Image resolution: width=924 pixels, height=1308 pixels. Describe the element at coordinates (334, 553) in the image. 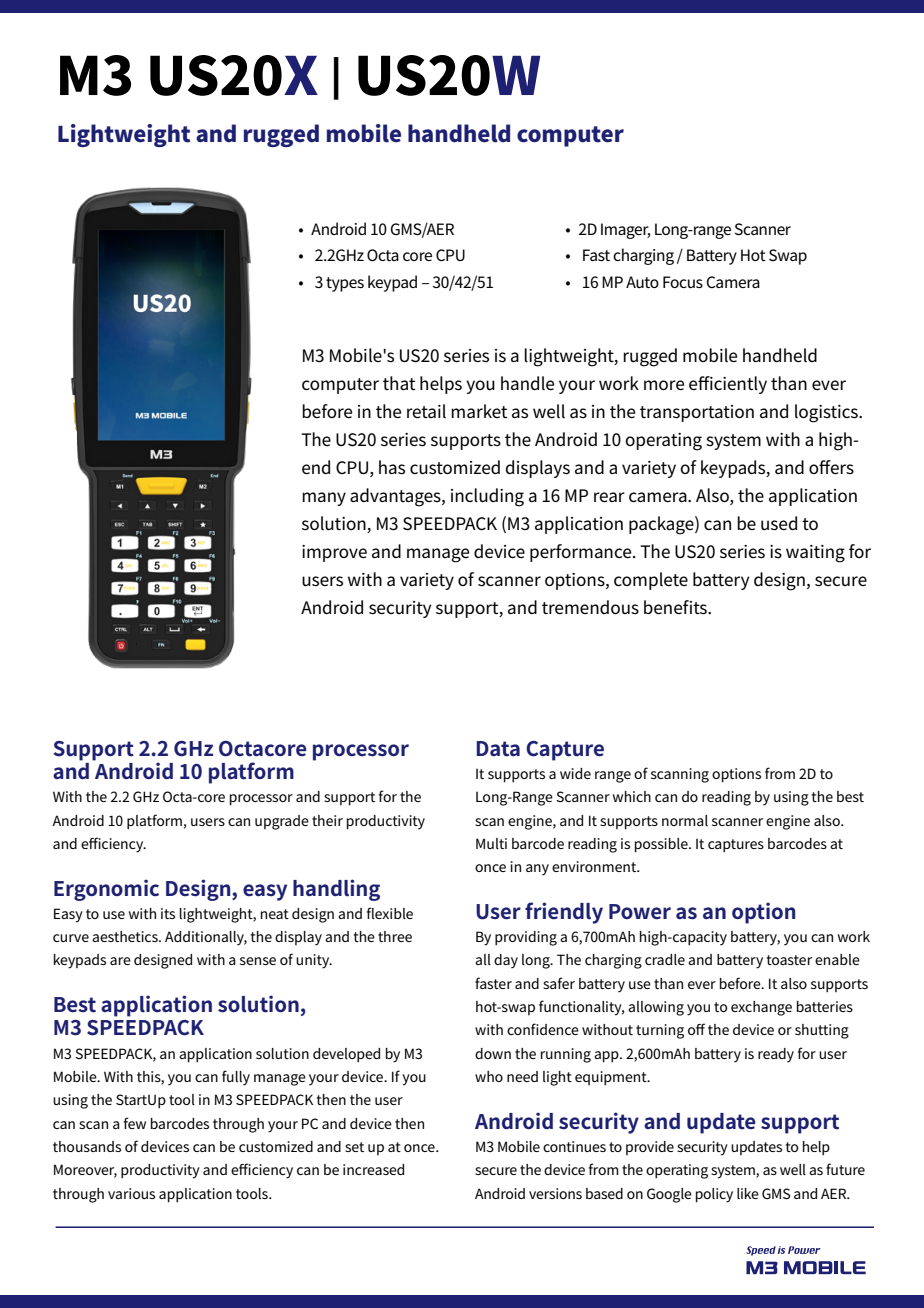

I see `improve` at that location.
